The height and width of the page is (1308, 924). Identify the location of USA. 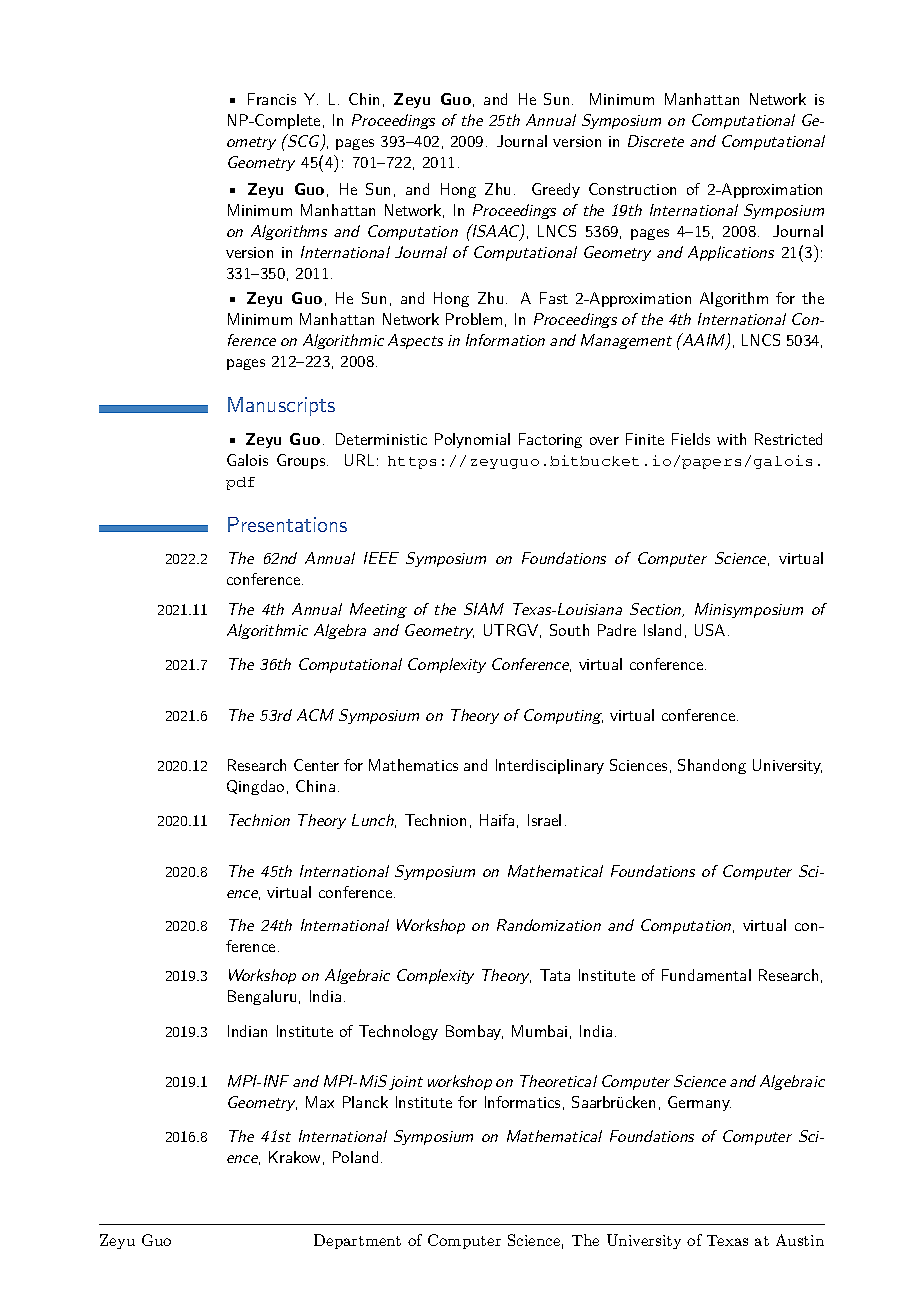
(710, 630).
